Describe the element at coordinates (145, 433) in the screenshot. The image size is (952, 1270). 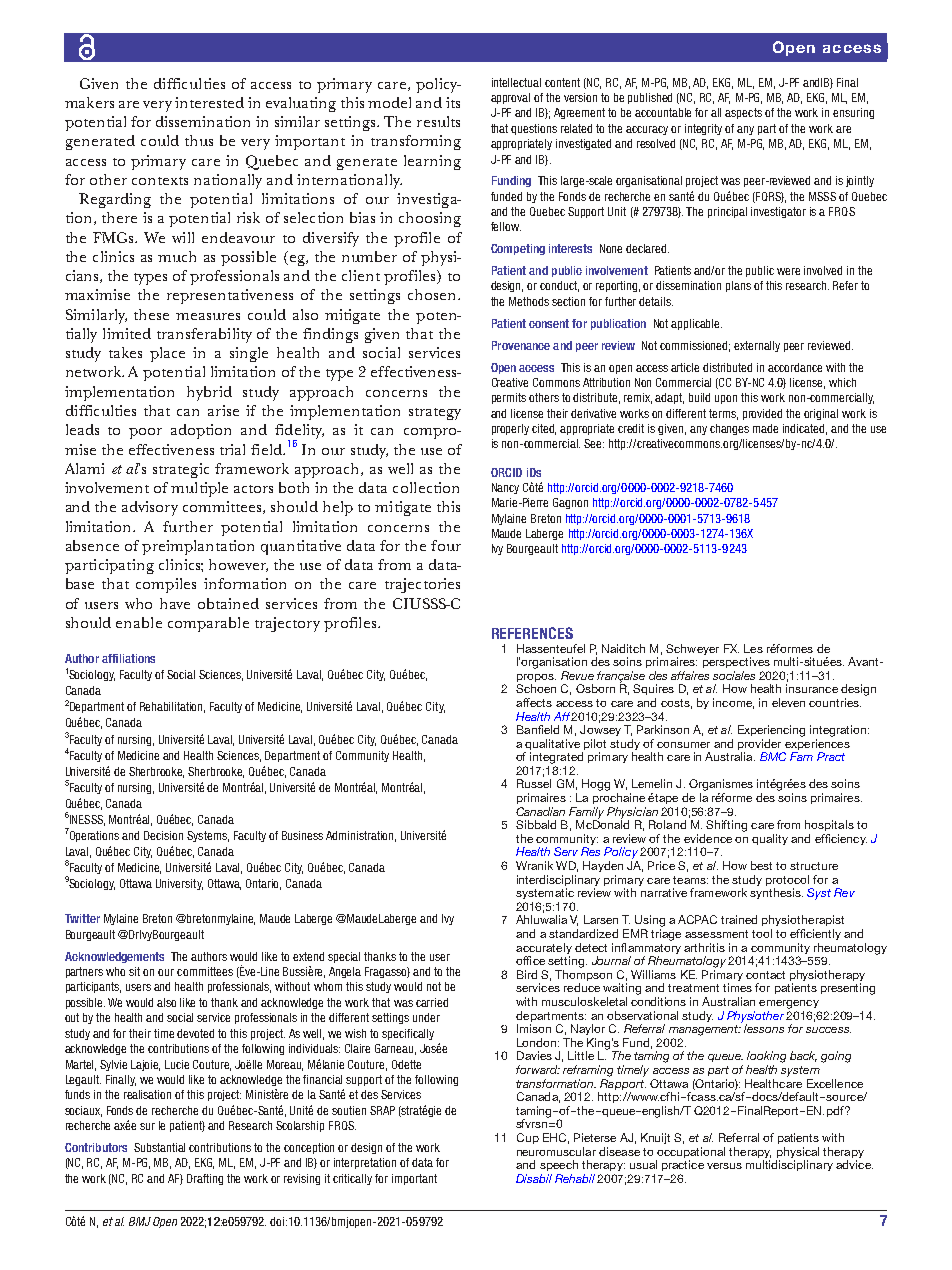
I see `poor` at that location.
